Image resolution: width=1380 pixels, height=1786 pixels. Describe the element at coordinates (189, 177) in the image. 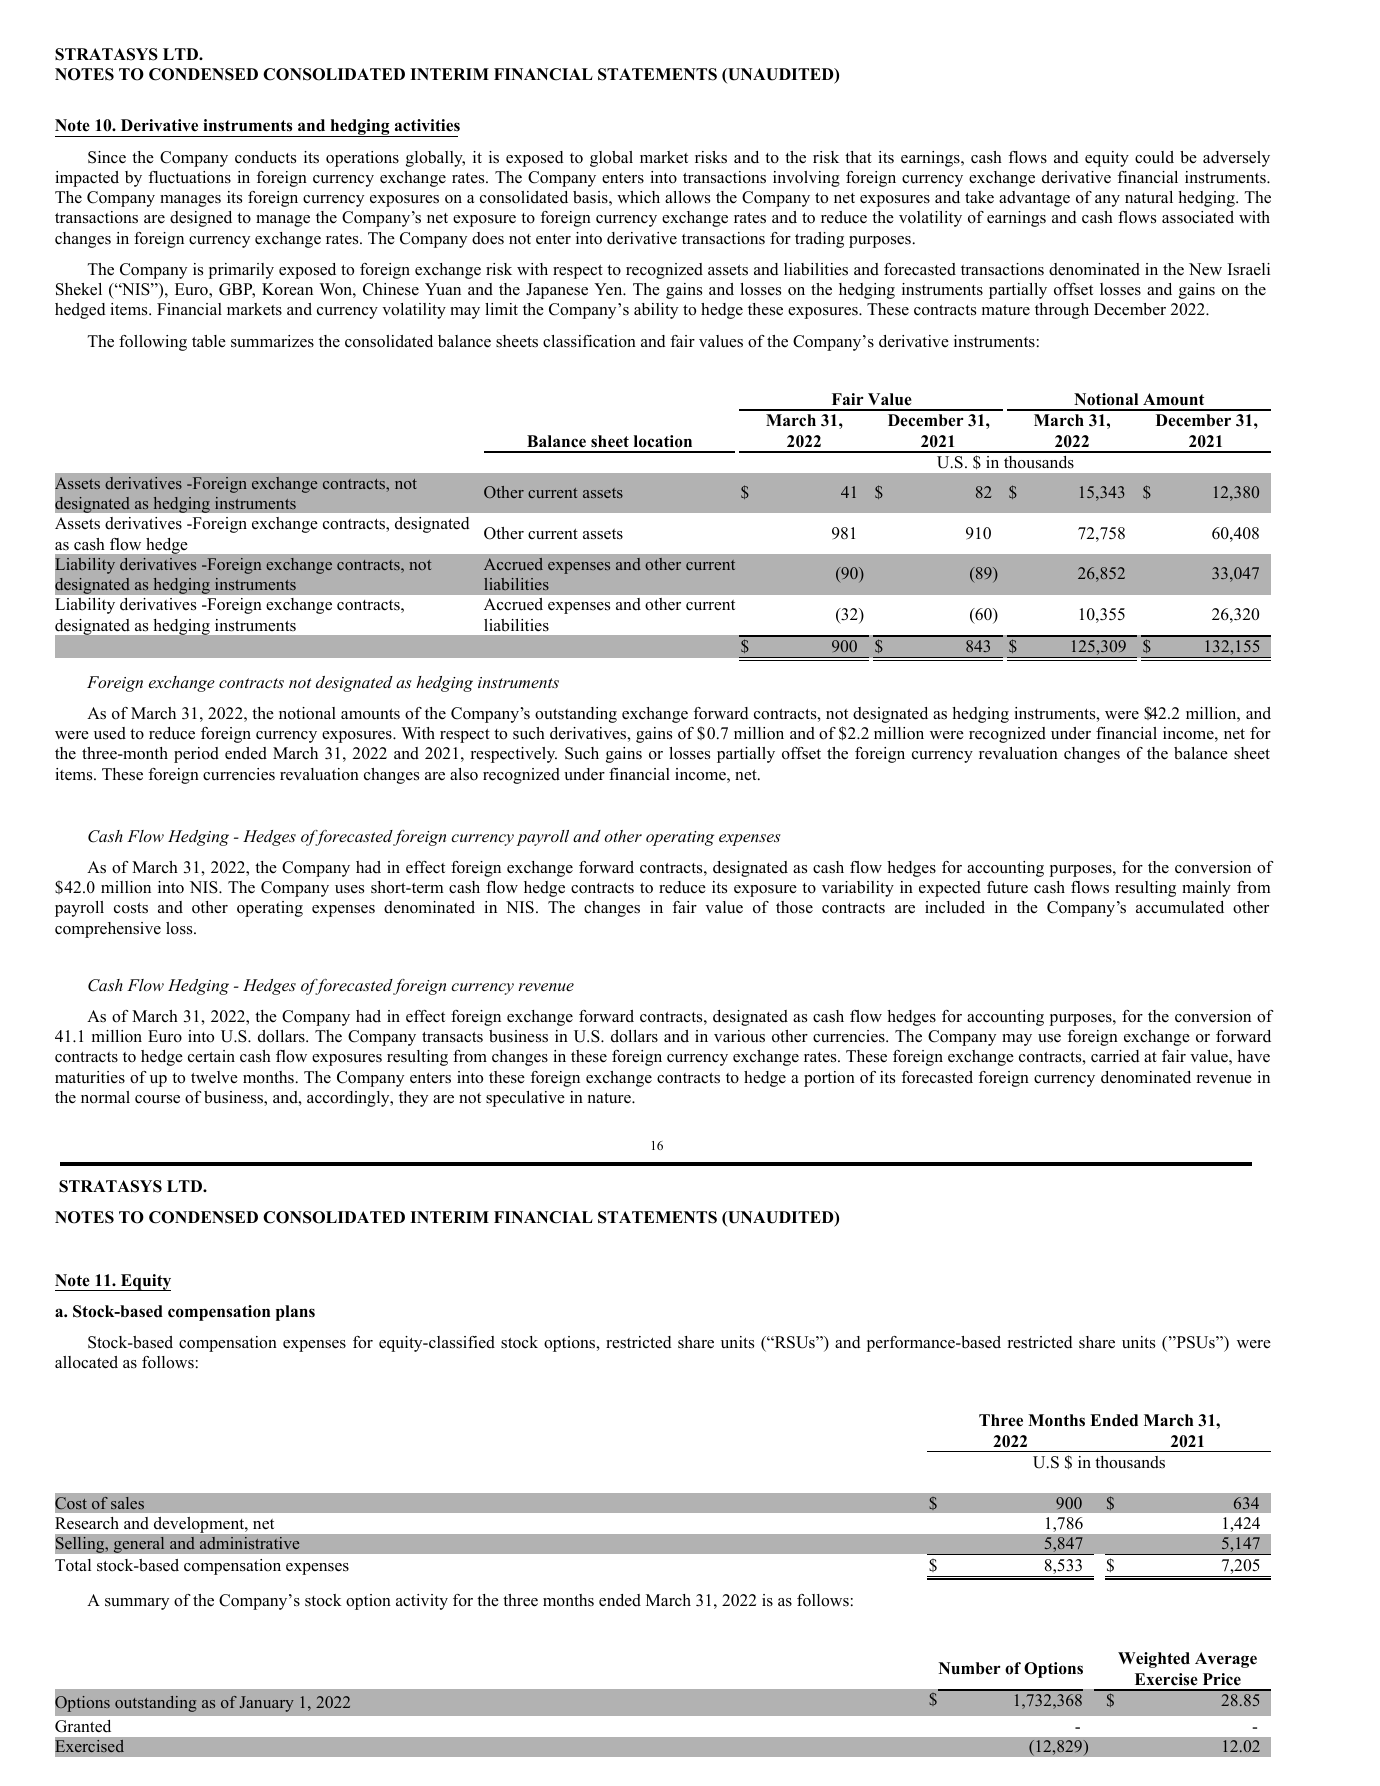

I see `fluctuations` at that location.
